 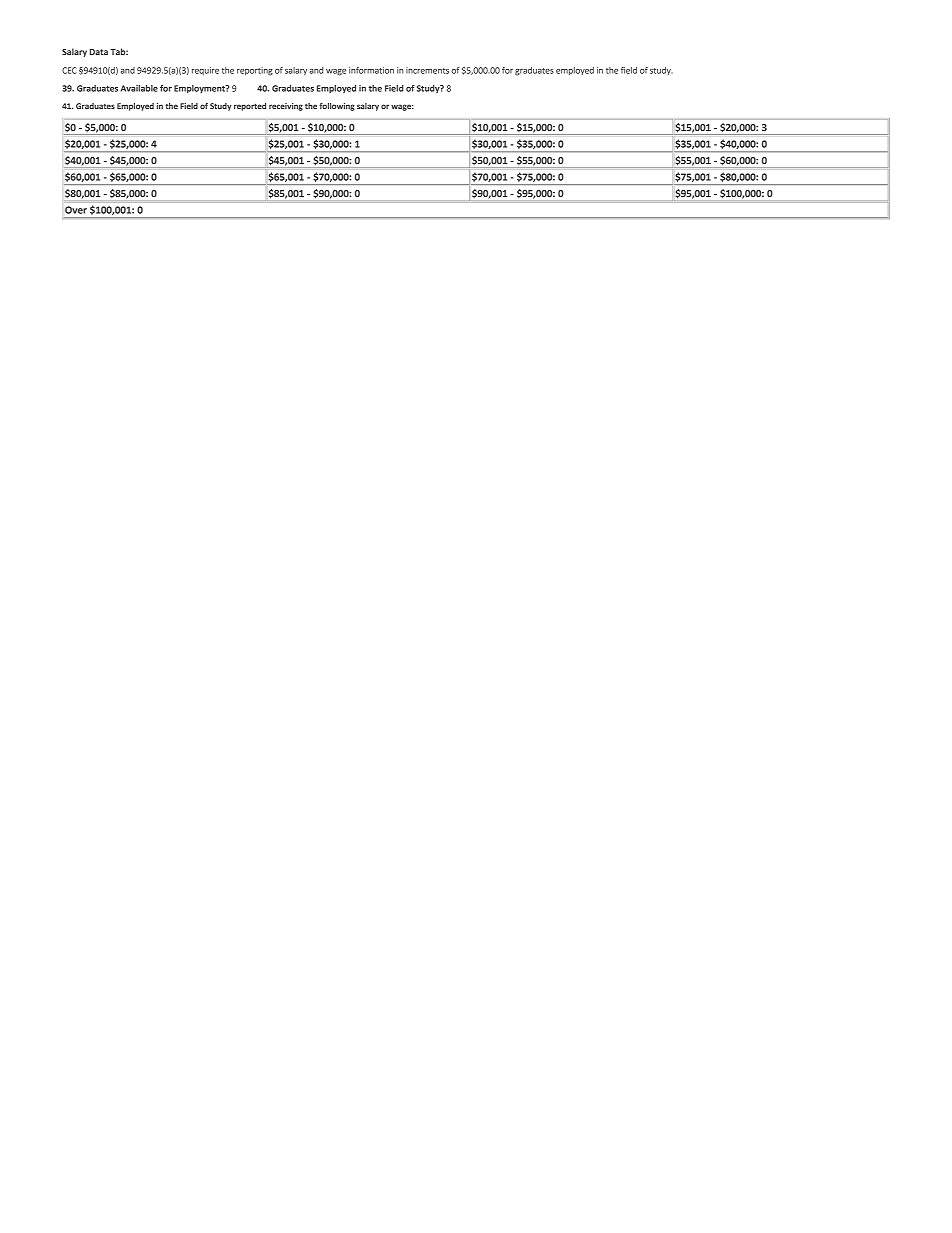 What do you see at coordinates (337, 107) in the image?
I see `following` at bounding box center [337, 107].
